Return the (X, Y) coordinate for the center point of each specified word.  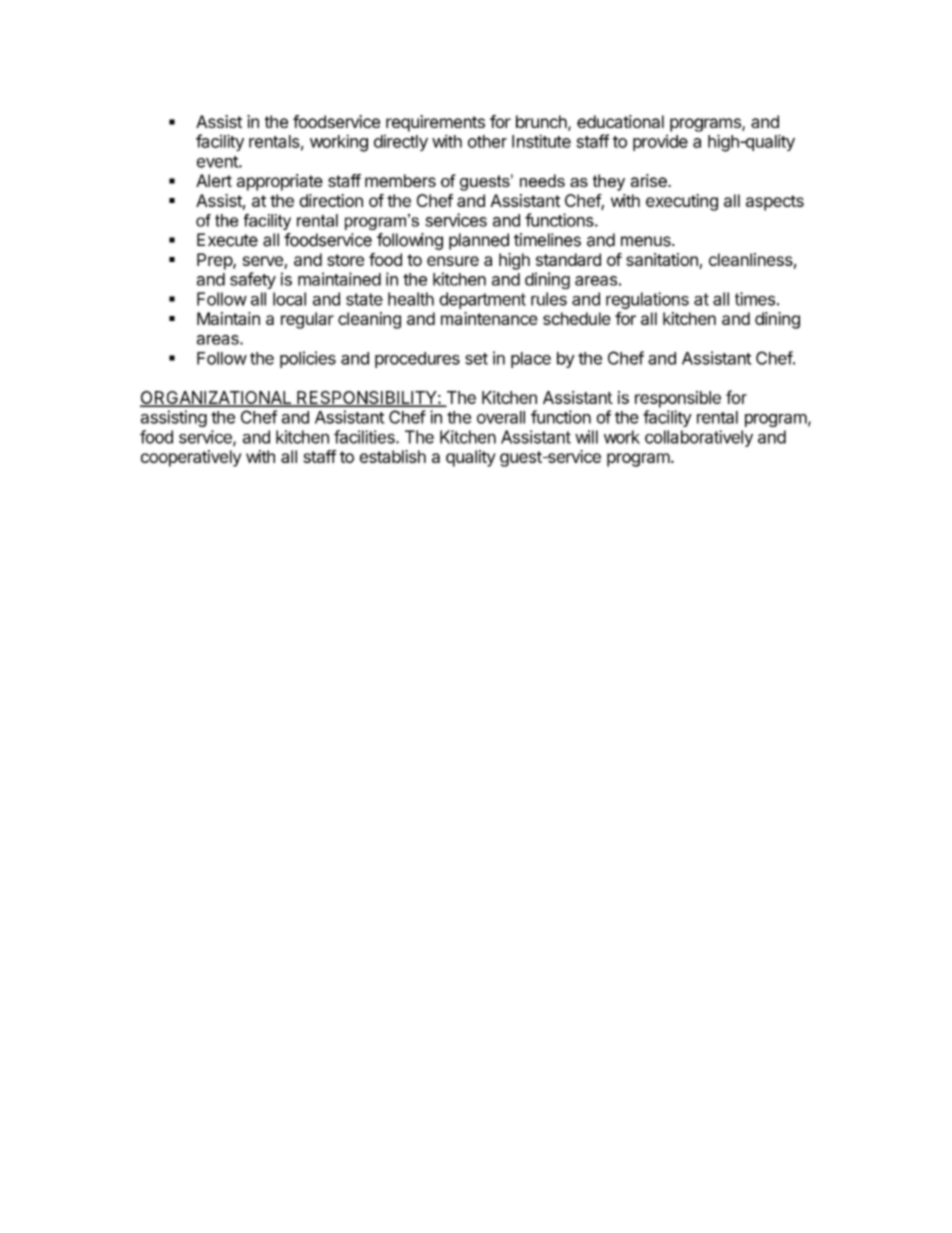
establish (392, 456)
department (482, 300)
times (755, 299)
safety (253, 280)
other (487, 141)
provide (660, 142)
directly (401, 142)
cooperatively (191, 458)
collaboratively (699, 438)
